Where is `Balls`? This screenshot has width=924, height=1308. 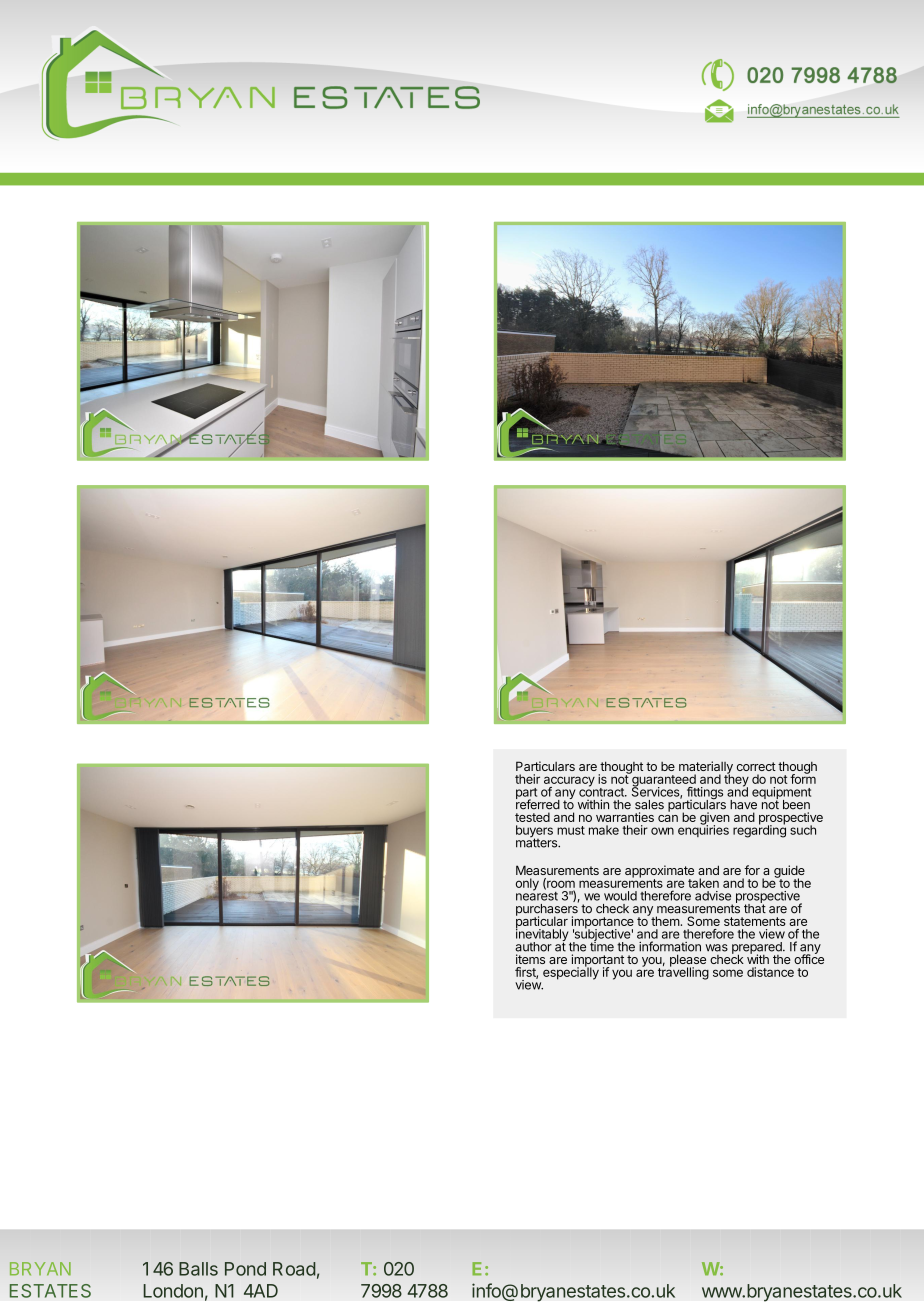
Balls is located at coordinates (198, 1269).
